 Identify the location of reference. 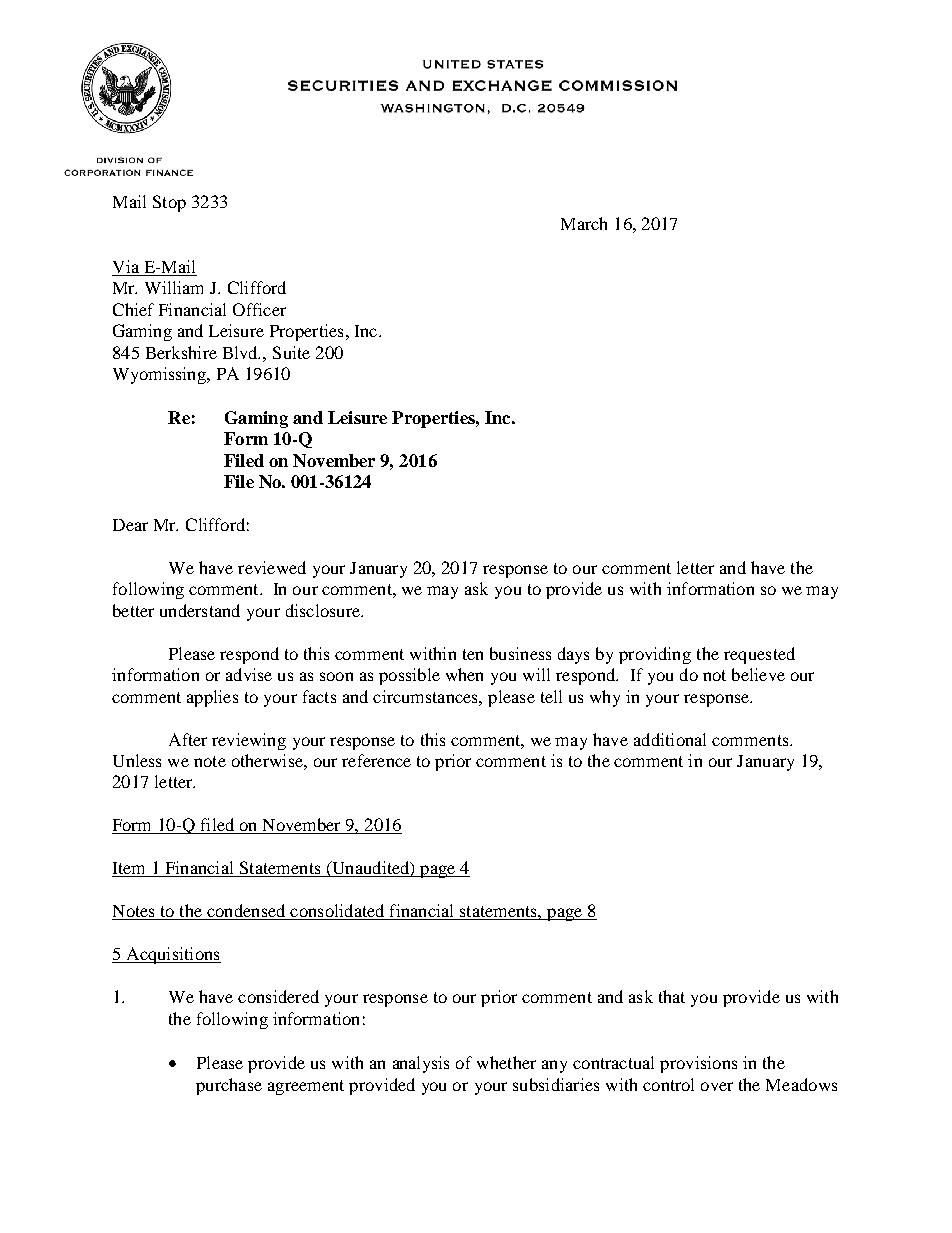
(376, 760).
